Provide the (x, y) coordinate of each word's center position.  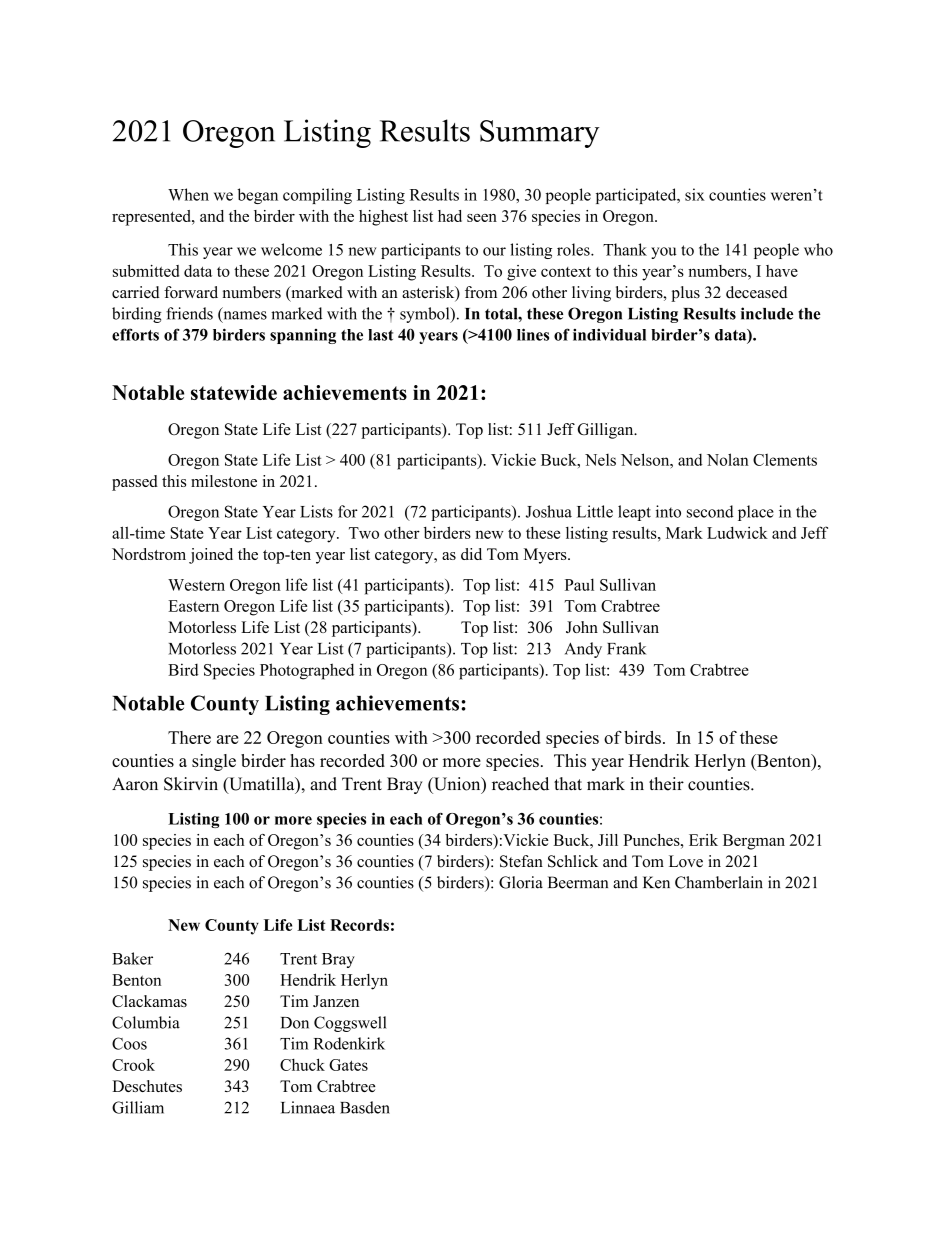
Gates (348, 1065)
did (471, 554)
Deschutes (147, 1086)
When (188, 194)
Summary (540, 134)
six (695, 194)
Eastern (193, 606)
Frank (626, 648)
